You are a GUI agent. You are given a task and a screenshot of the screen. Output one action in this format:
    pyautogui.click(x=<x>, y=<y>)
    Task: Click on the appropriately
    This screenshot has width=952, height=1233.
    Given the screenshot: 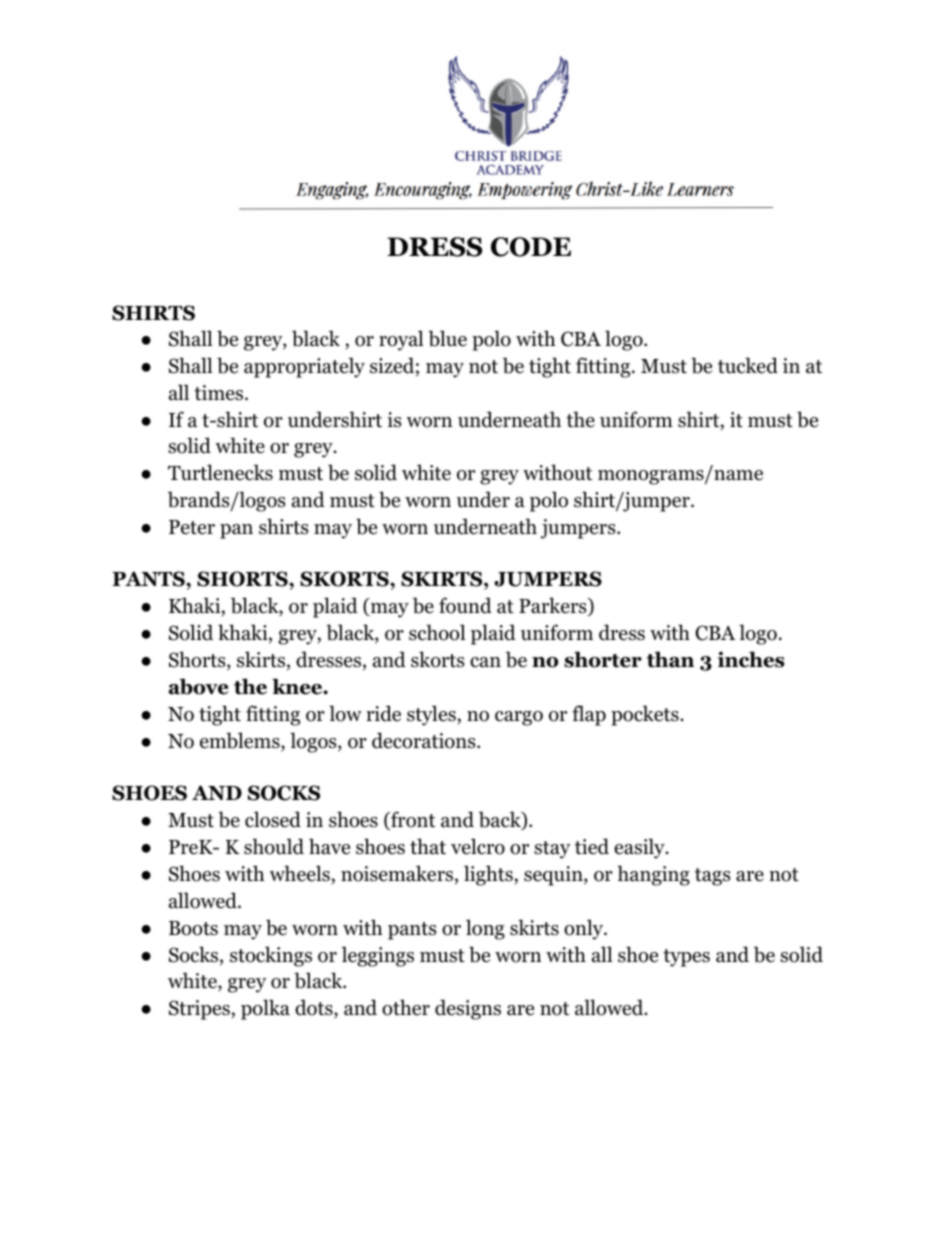 What is the action you would take?
    pyautogui.click(x=304, y=367)
